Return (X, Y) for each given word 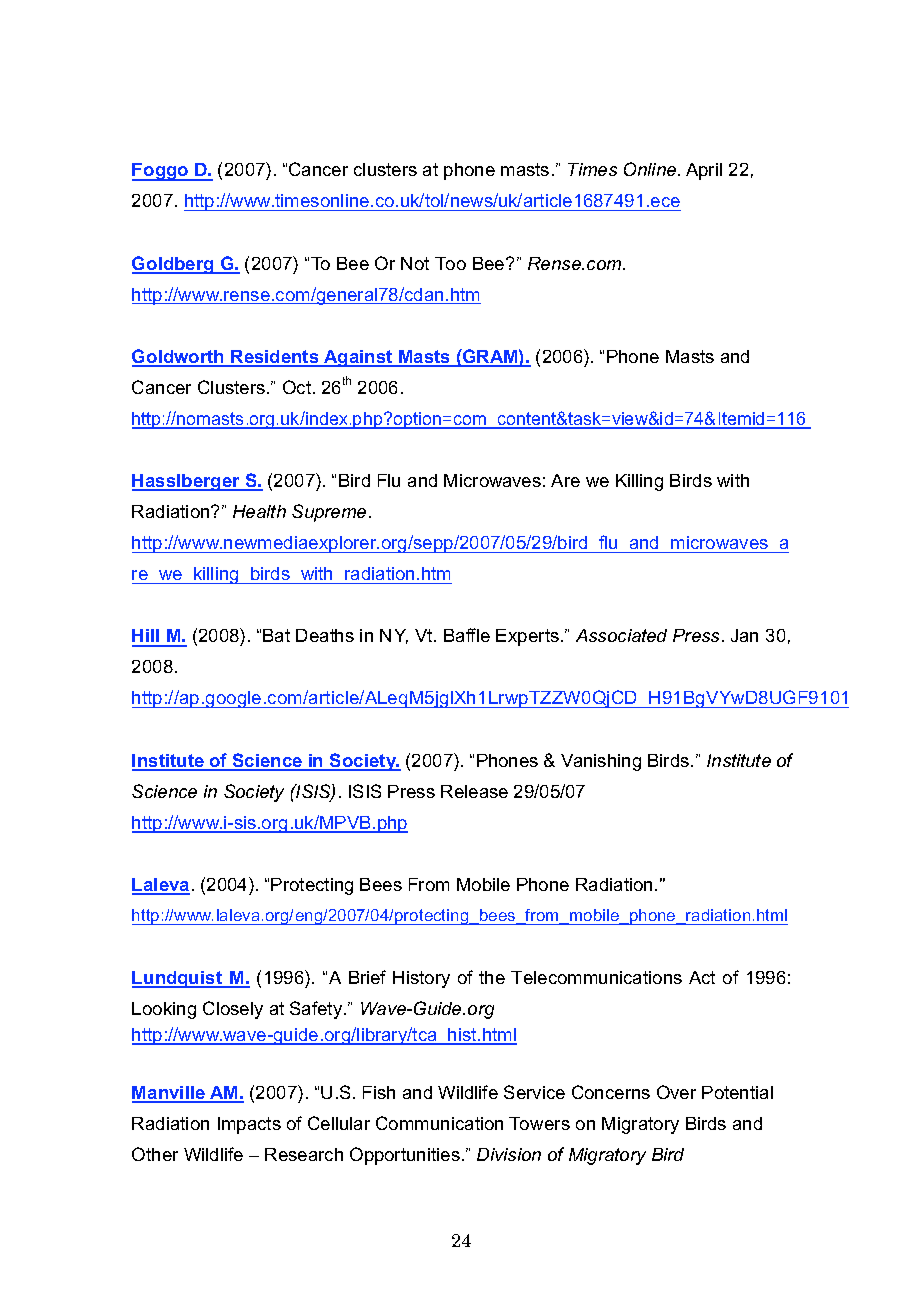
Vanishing (601, 762)
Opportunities (405, 1156)
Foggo (161, 172)
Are (565, 480)
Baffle (467, 635)
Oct (298, 387)
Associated (621, 635)
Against (358, 358)
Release (474, 791)
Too (450, 263)
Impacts (249, 1125)
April (704, 171)
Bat (276, 635)
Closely (233, 1010)
